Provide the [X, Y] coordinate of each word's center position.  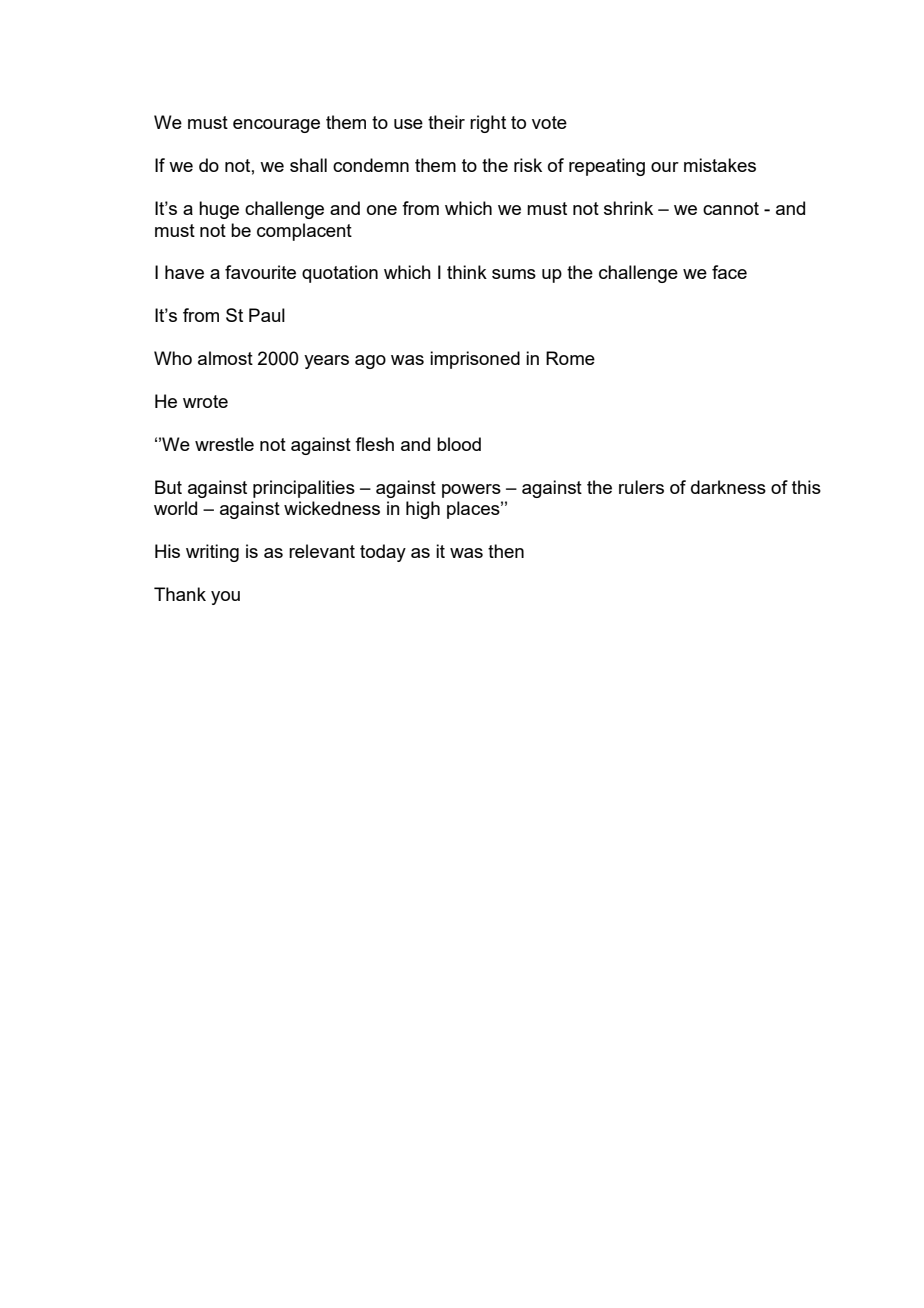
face [729, 272]
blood [459, 444]
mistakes [720, 165]
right [488, 124]
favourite [260, 272]
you [225, 598]
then [506, 551]
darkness [728, 487]
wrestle [224, 444]
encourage [276, 126]
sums [514, 274]
